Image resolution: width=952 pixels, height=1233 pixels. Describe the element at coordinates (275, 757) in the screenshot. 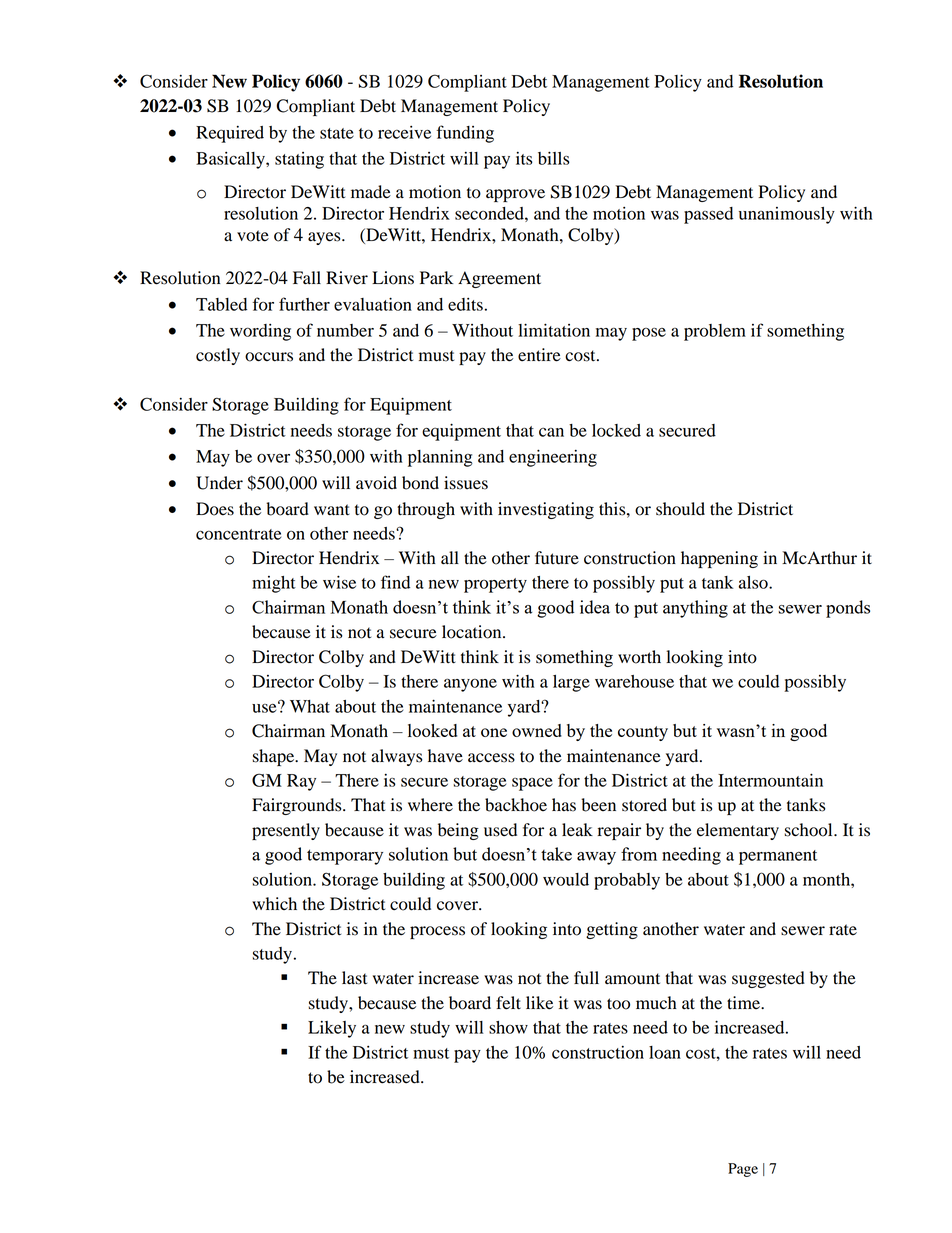

I see `shape` at that location.
